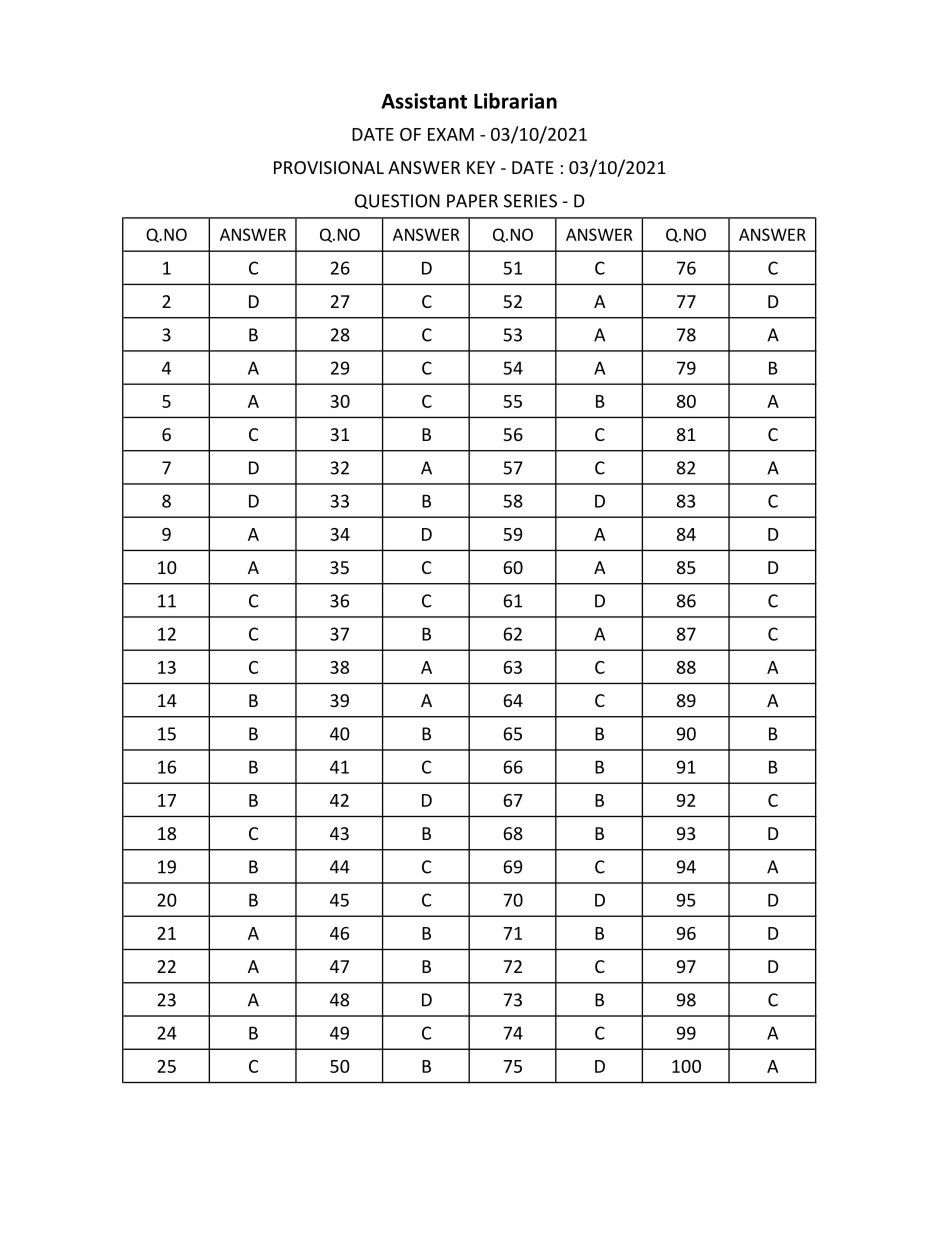 This document has width=952, height=1233. Describe the element at coordinates (515, 101) in the document. I see `Librarian` at that location.
